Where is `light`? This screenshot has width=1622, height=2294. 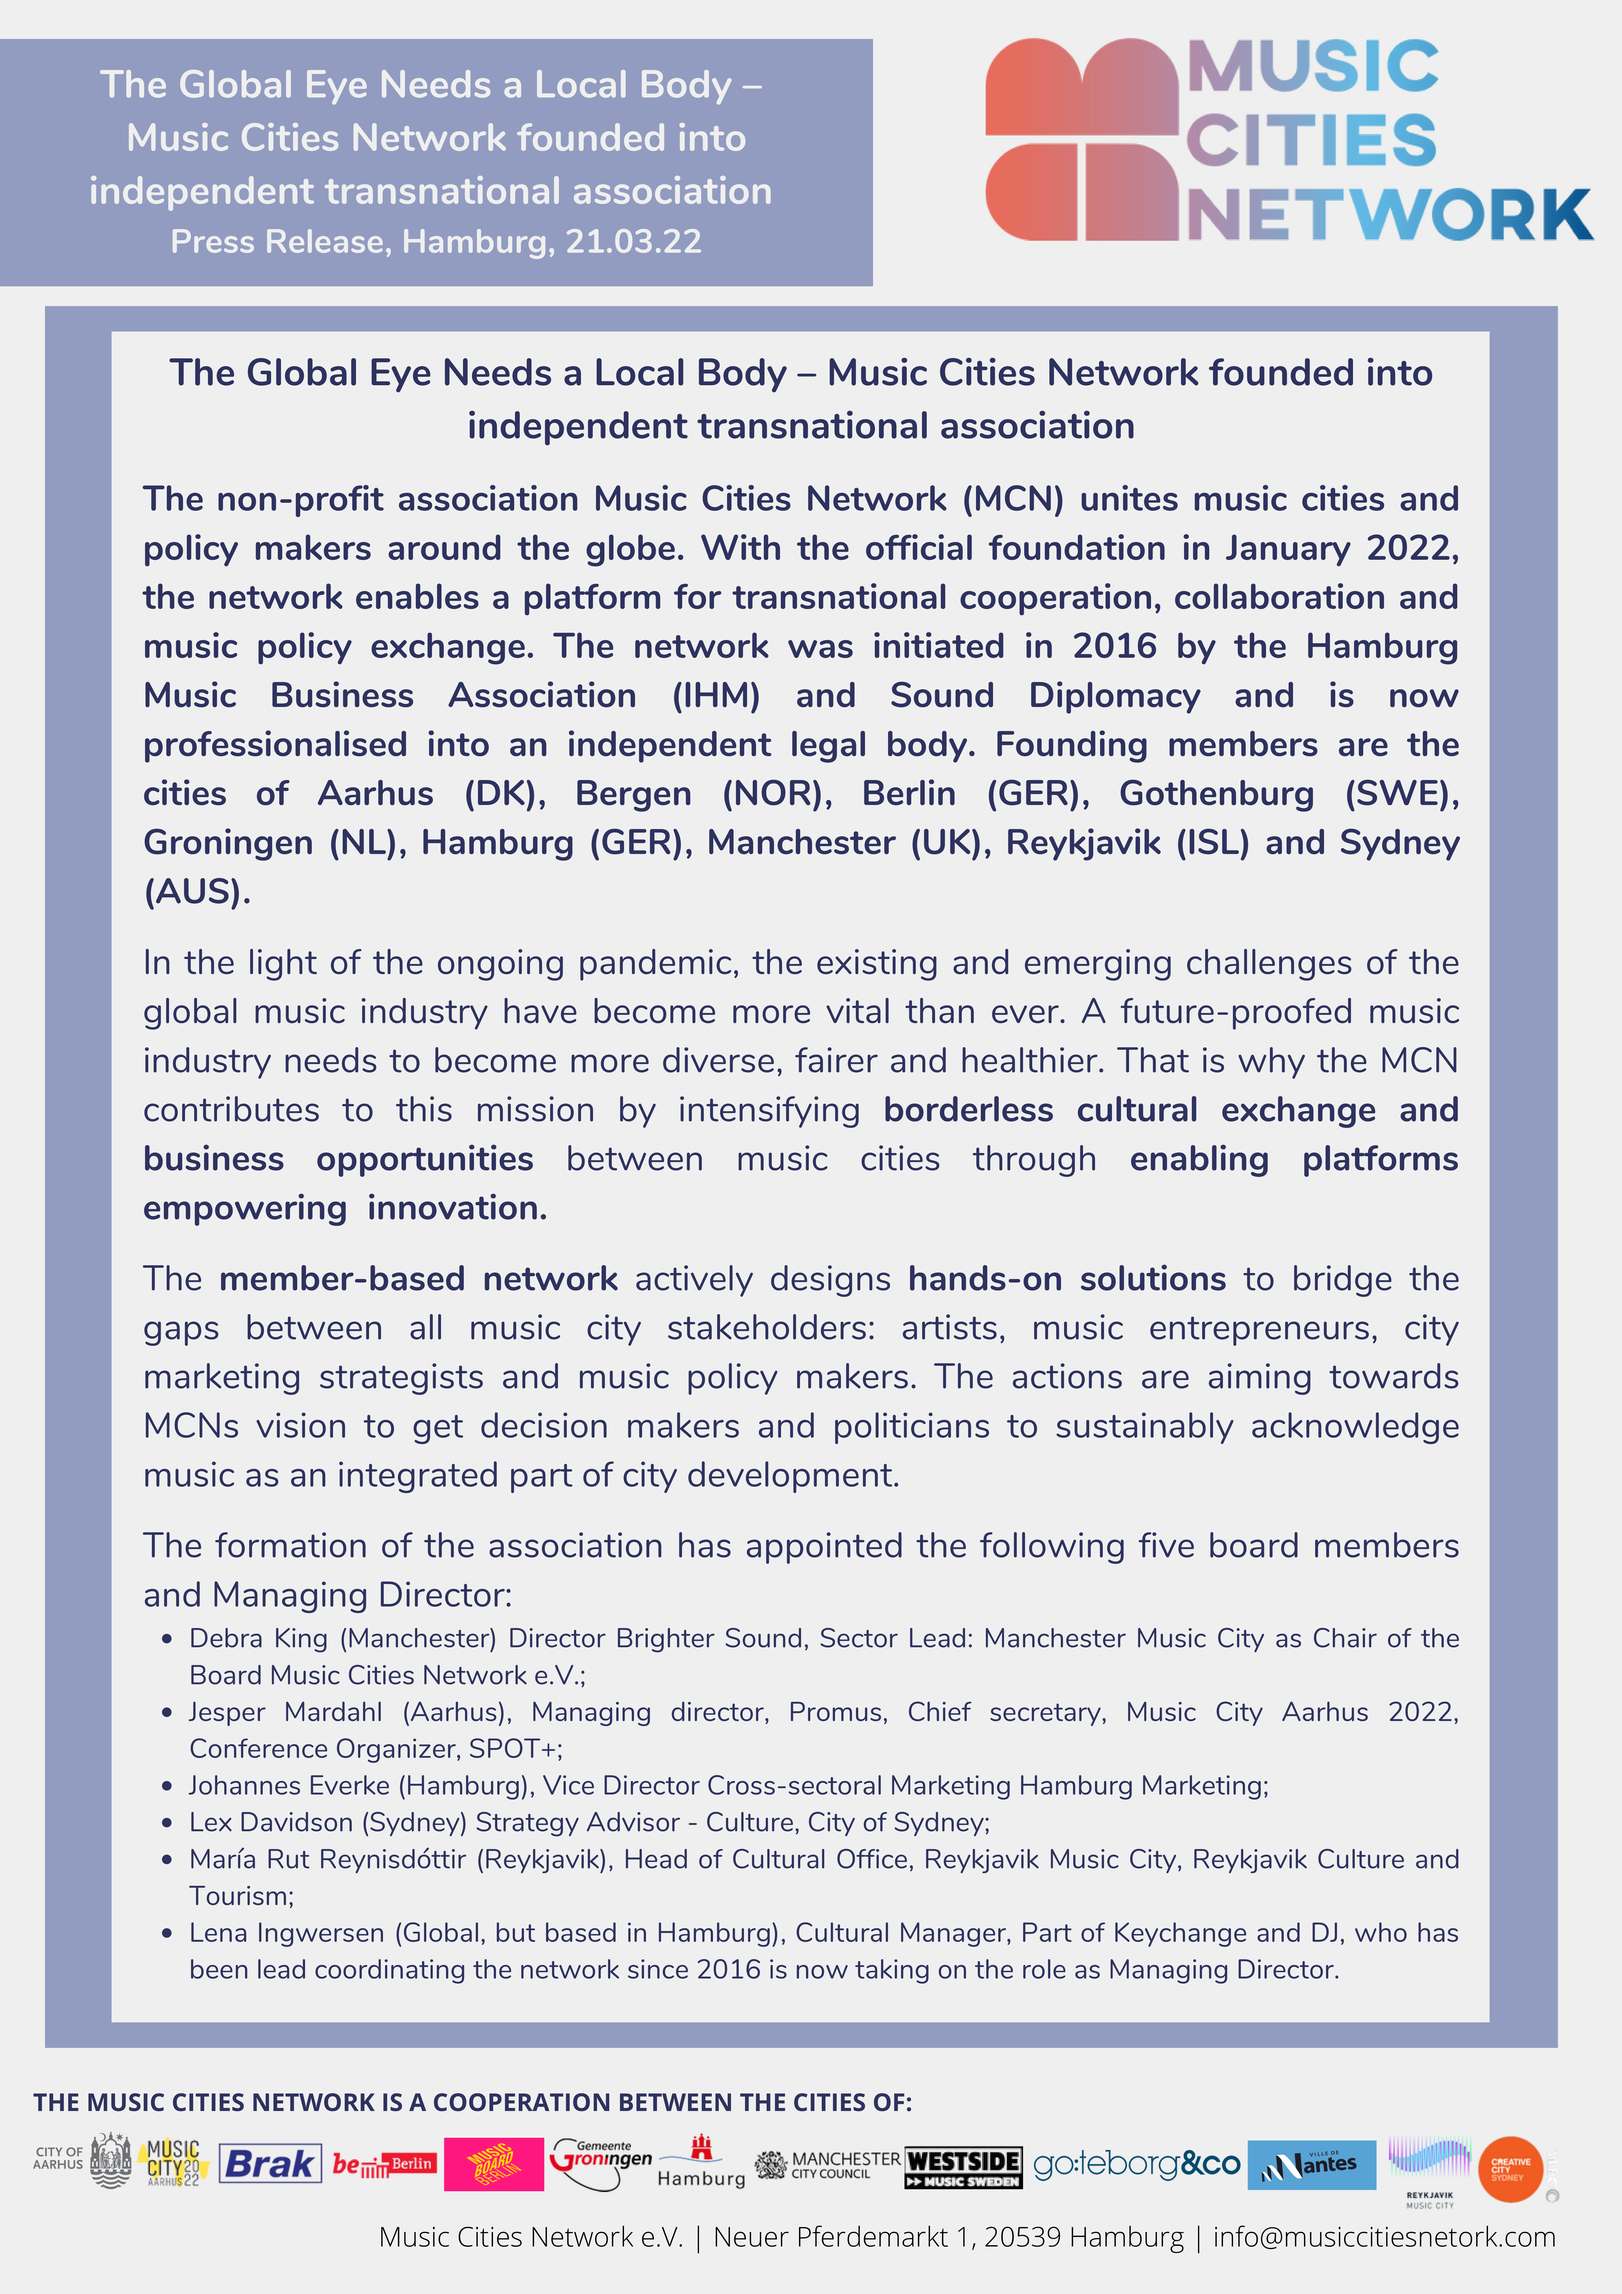
light is located at coordinates (283, 965).
